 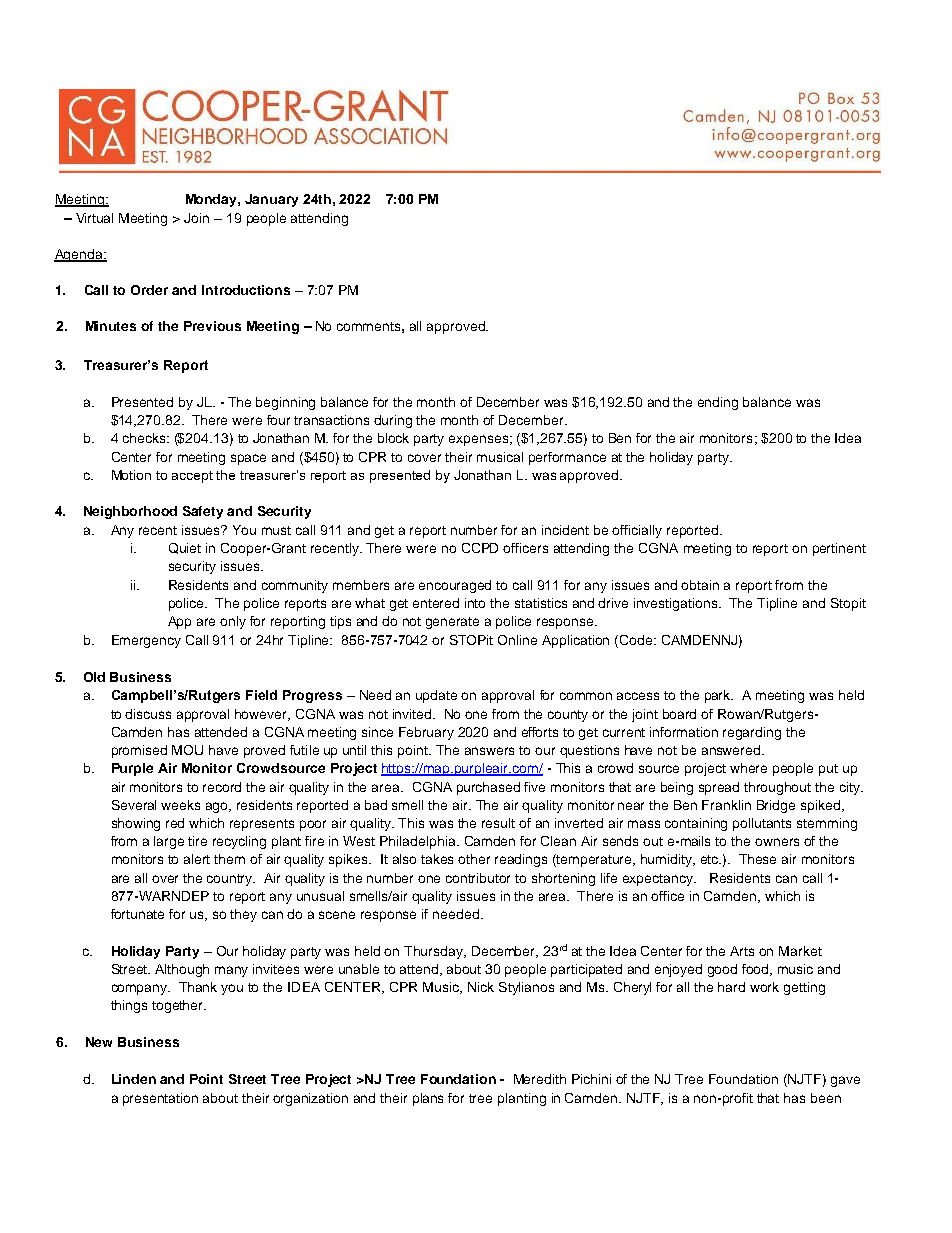 What do you see at coordinates (146, 641) in the screenshot?
I see `Emergency` at bounding box center [146, 641].
